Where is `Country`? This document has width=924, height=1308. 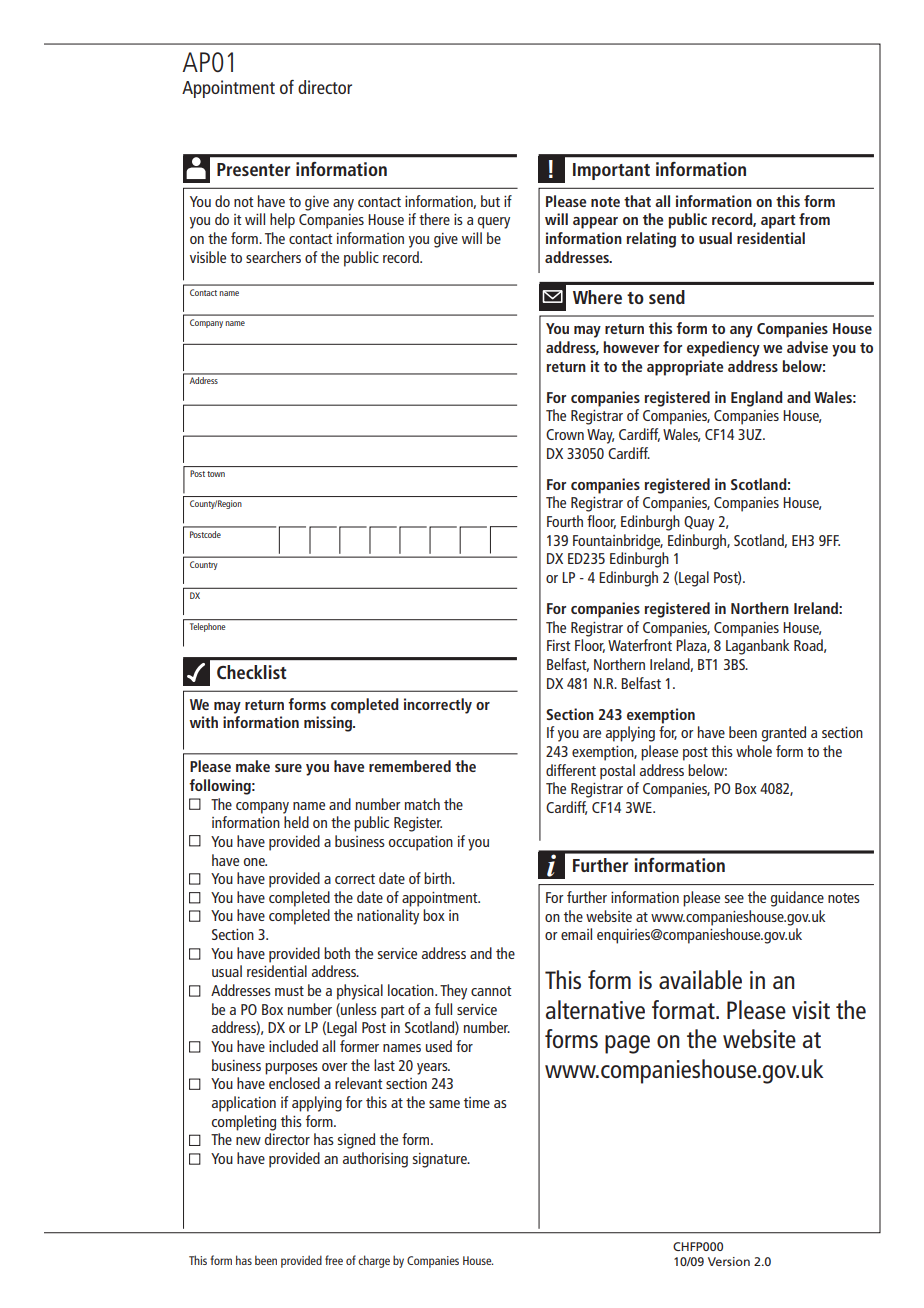
Country is located at coordinates (204, 565).
